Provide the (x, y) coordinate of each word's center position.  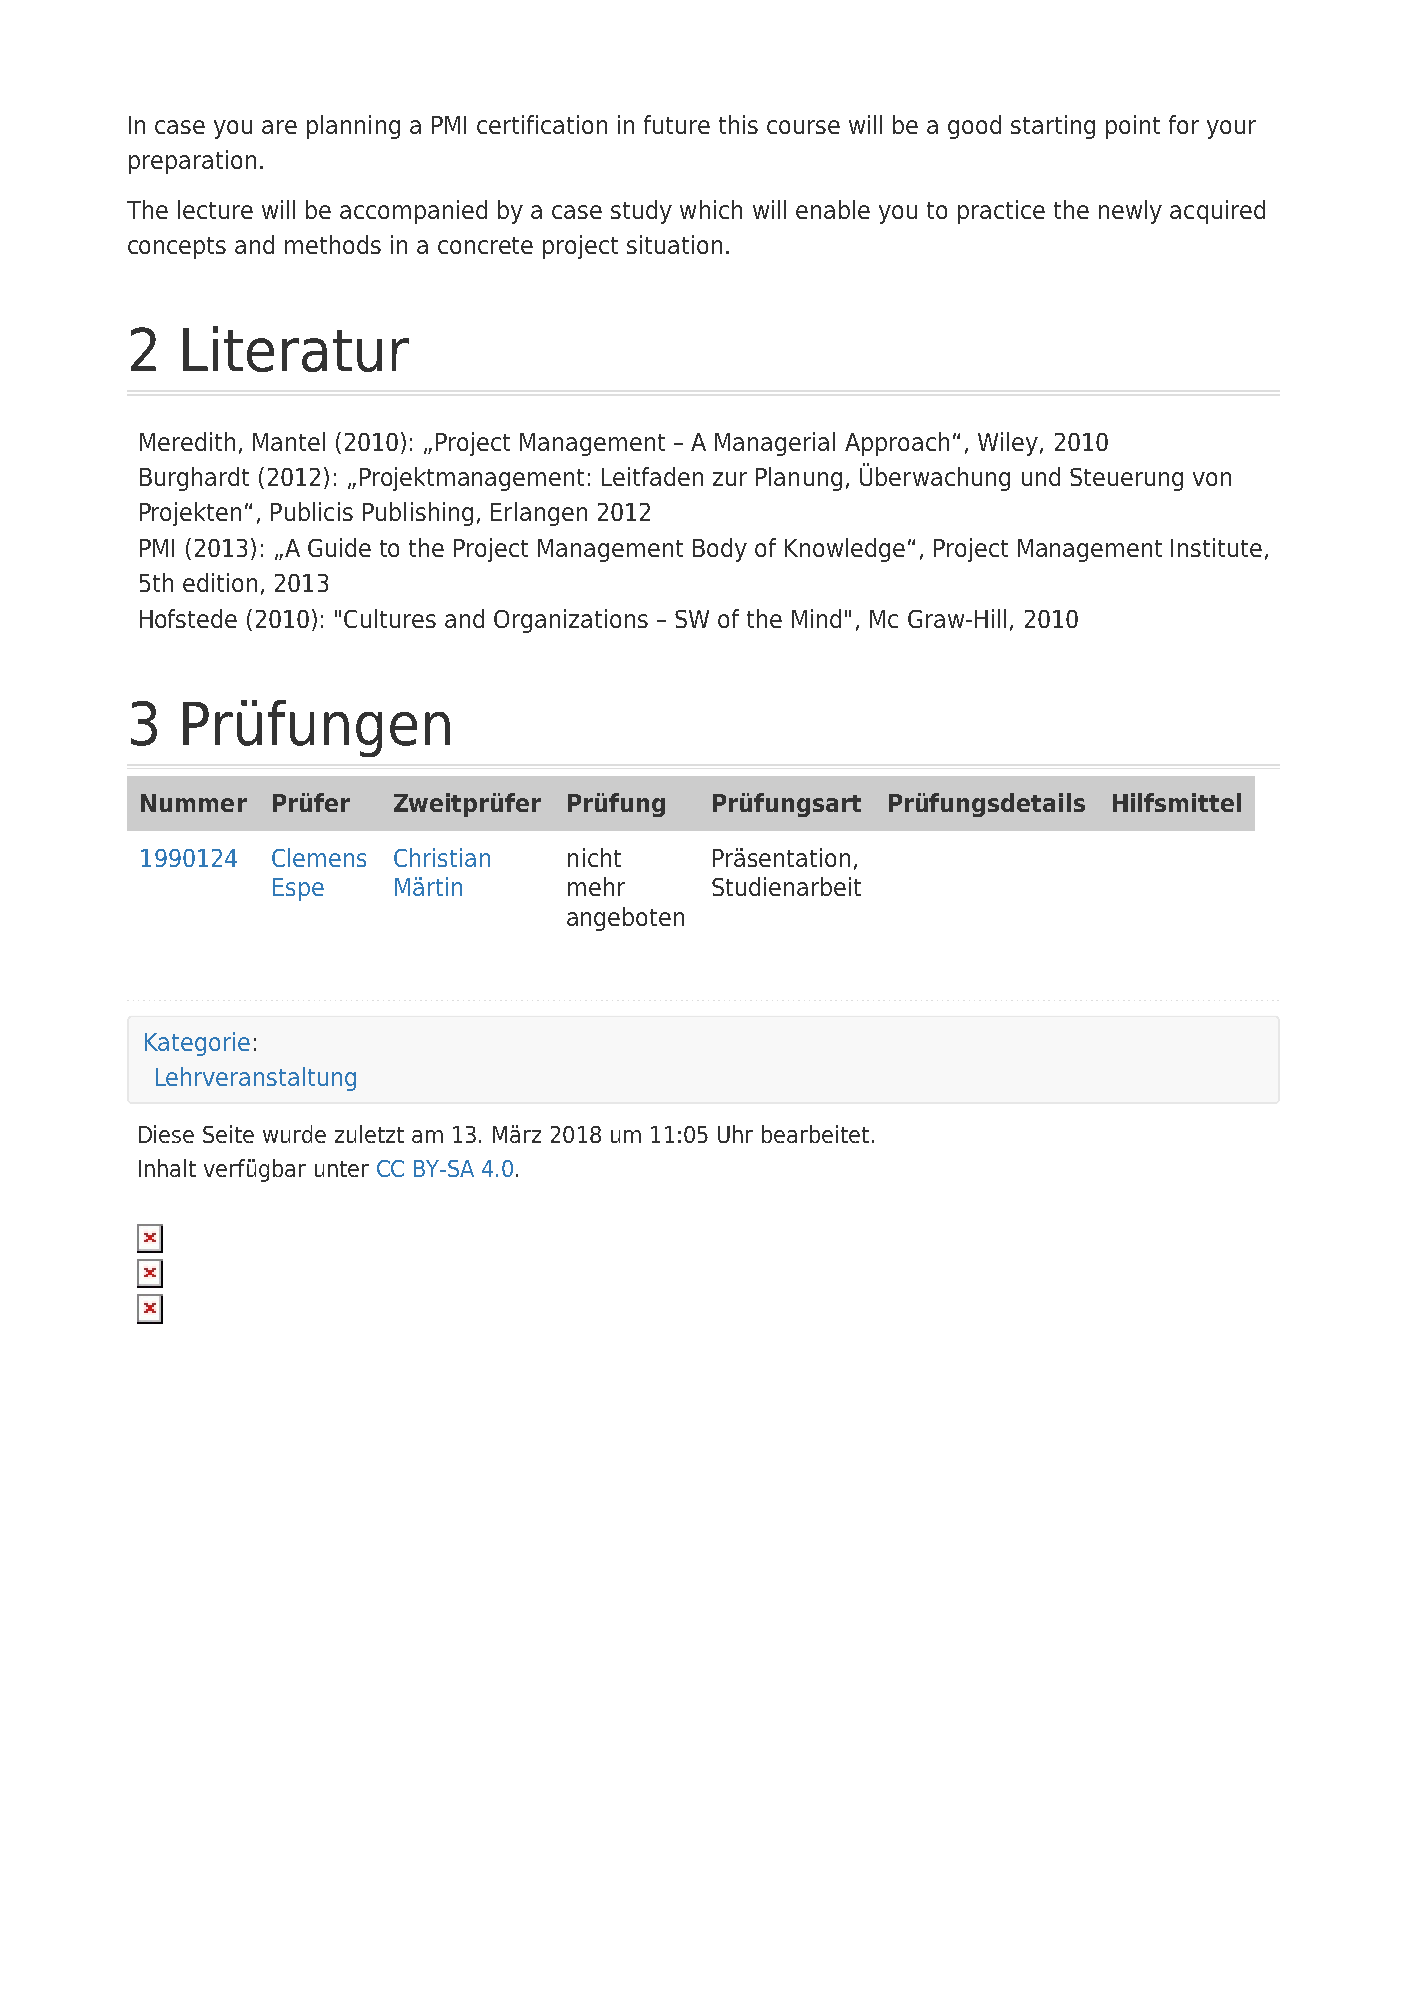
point (1133, 127)
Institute (1216, 547)
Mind (816, 618)
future (677, 124)
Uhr (735, 1134)
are (279, 127)
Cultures (390, 618)
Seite (228, 1134)
